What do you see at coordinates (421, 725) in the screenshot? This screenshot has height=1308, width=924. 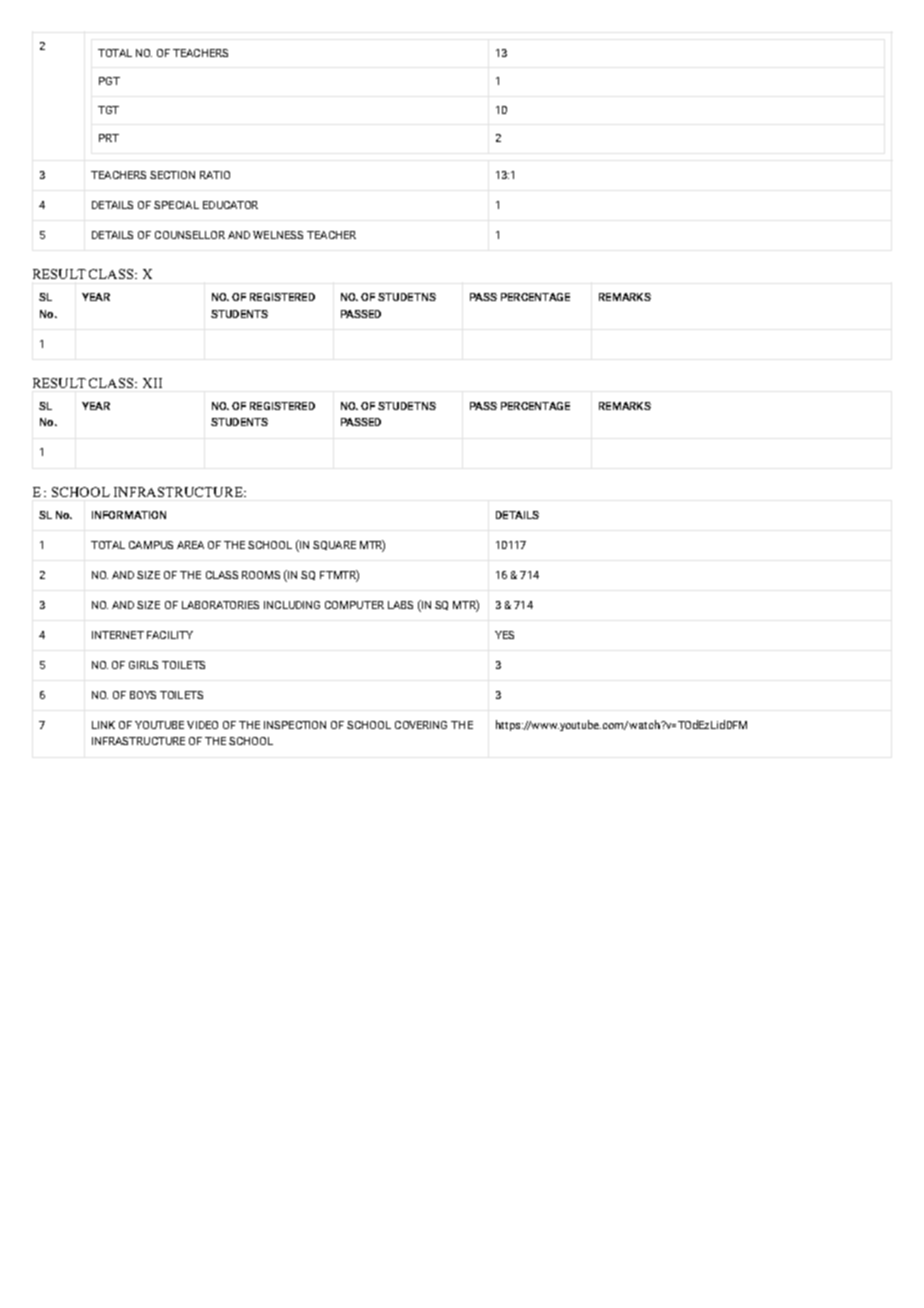 I see `COVERING` at bounding box center [421, 725].
